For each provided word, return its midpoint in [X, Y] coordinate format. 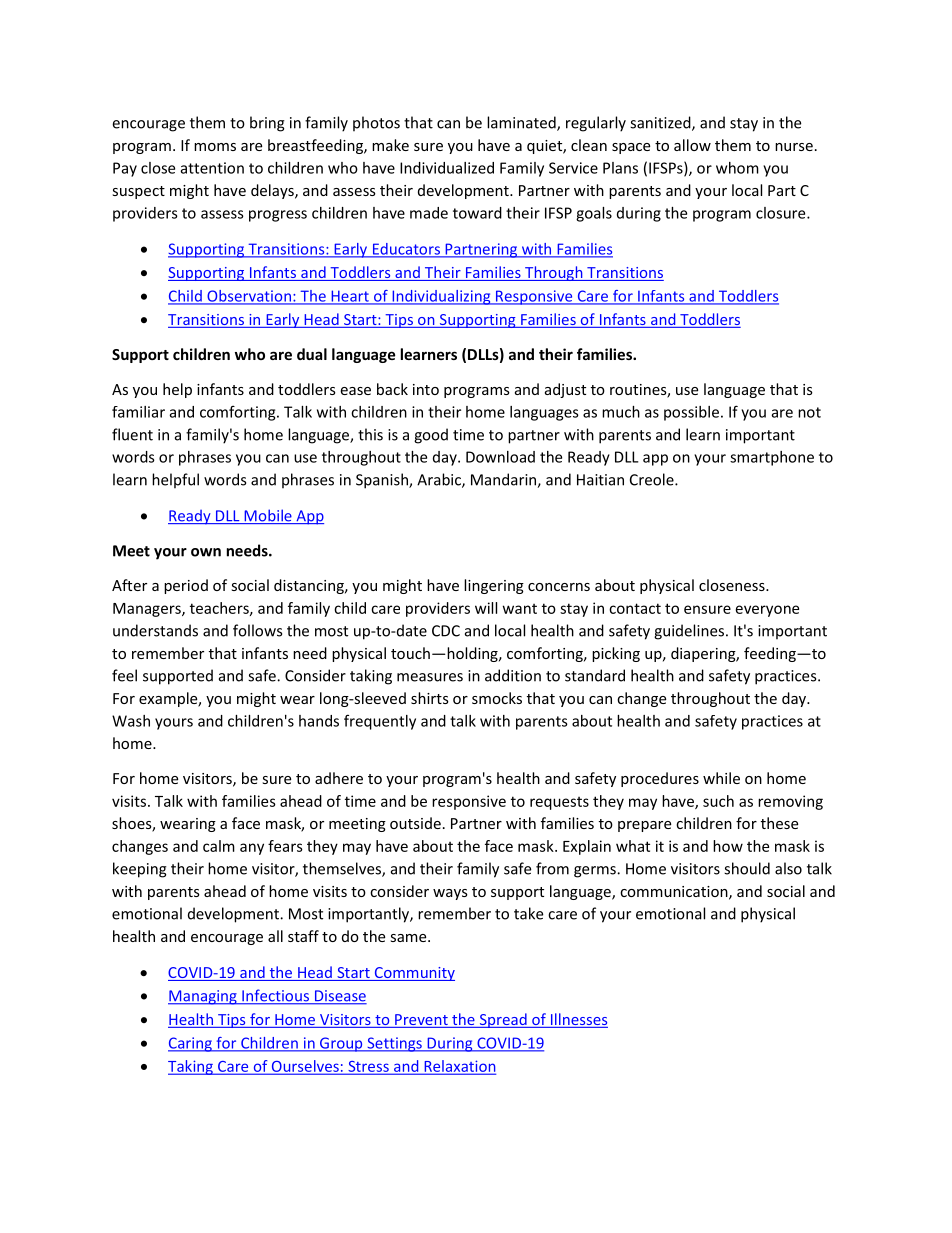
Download [500, 457]
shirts [430, 698]
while [721, 778]
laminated [522, 123]
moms [215, 147]
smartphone [772, 458]
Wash [131, 721]
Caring [191, 1044]
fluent [132, 434]
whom [737, 168]
